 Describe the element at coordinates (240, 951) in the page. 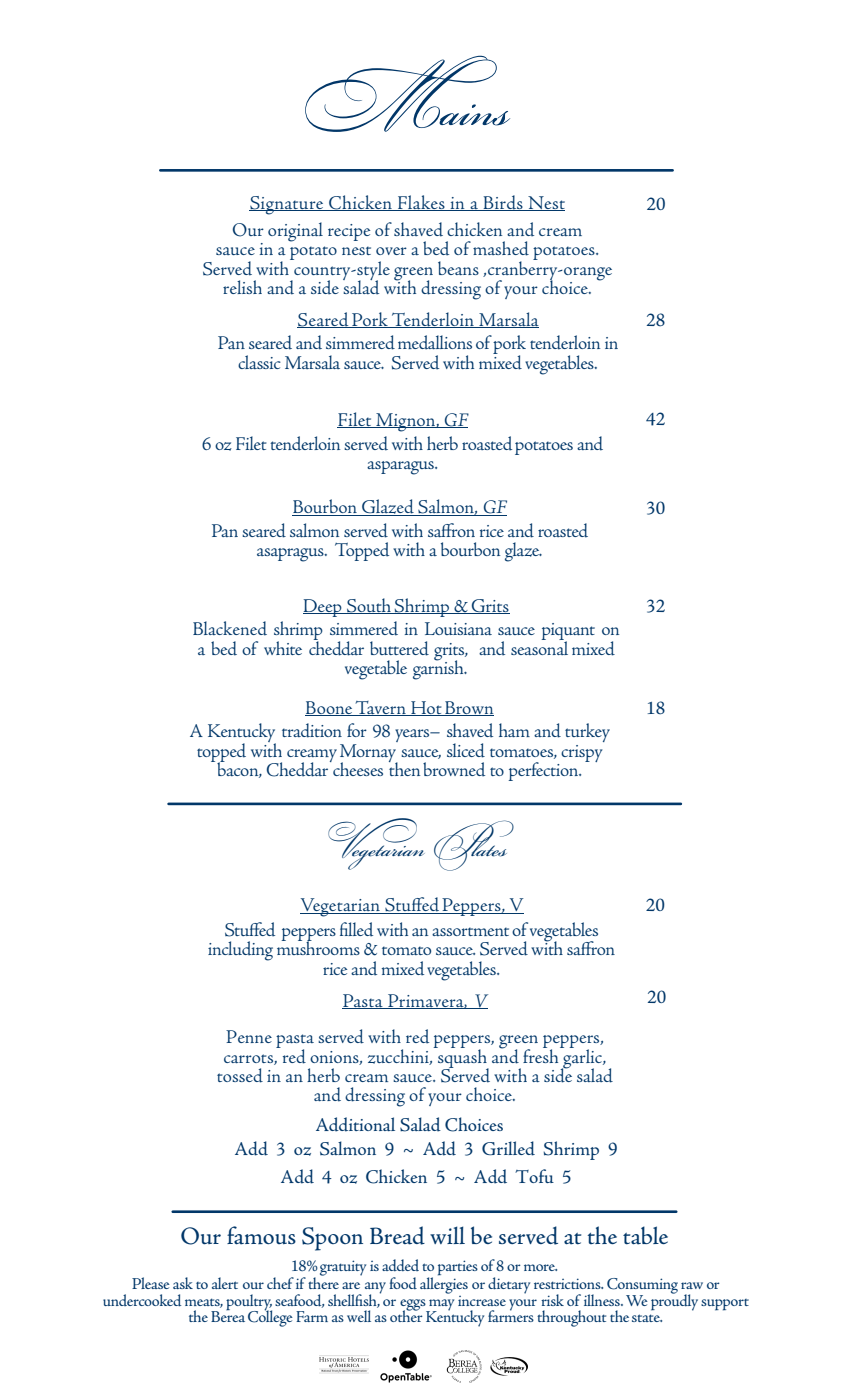

I see `including` at that location.
